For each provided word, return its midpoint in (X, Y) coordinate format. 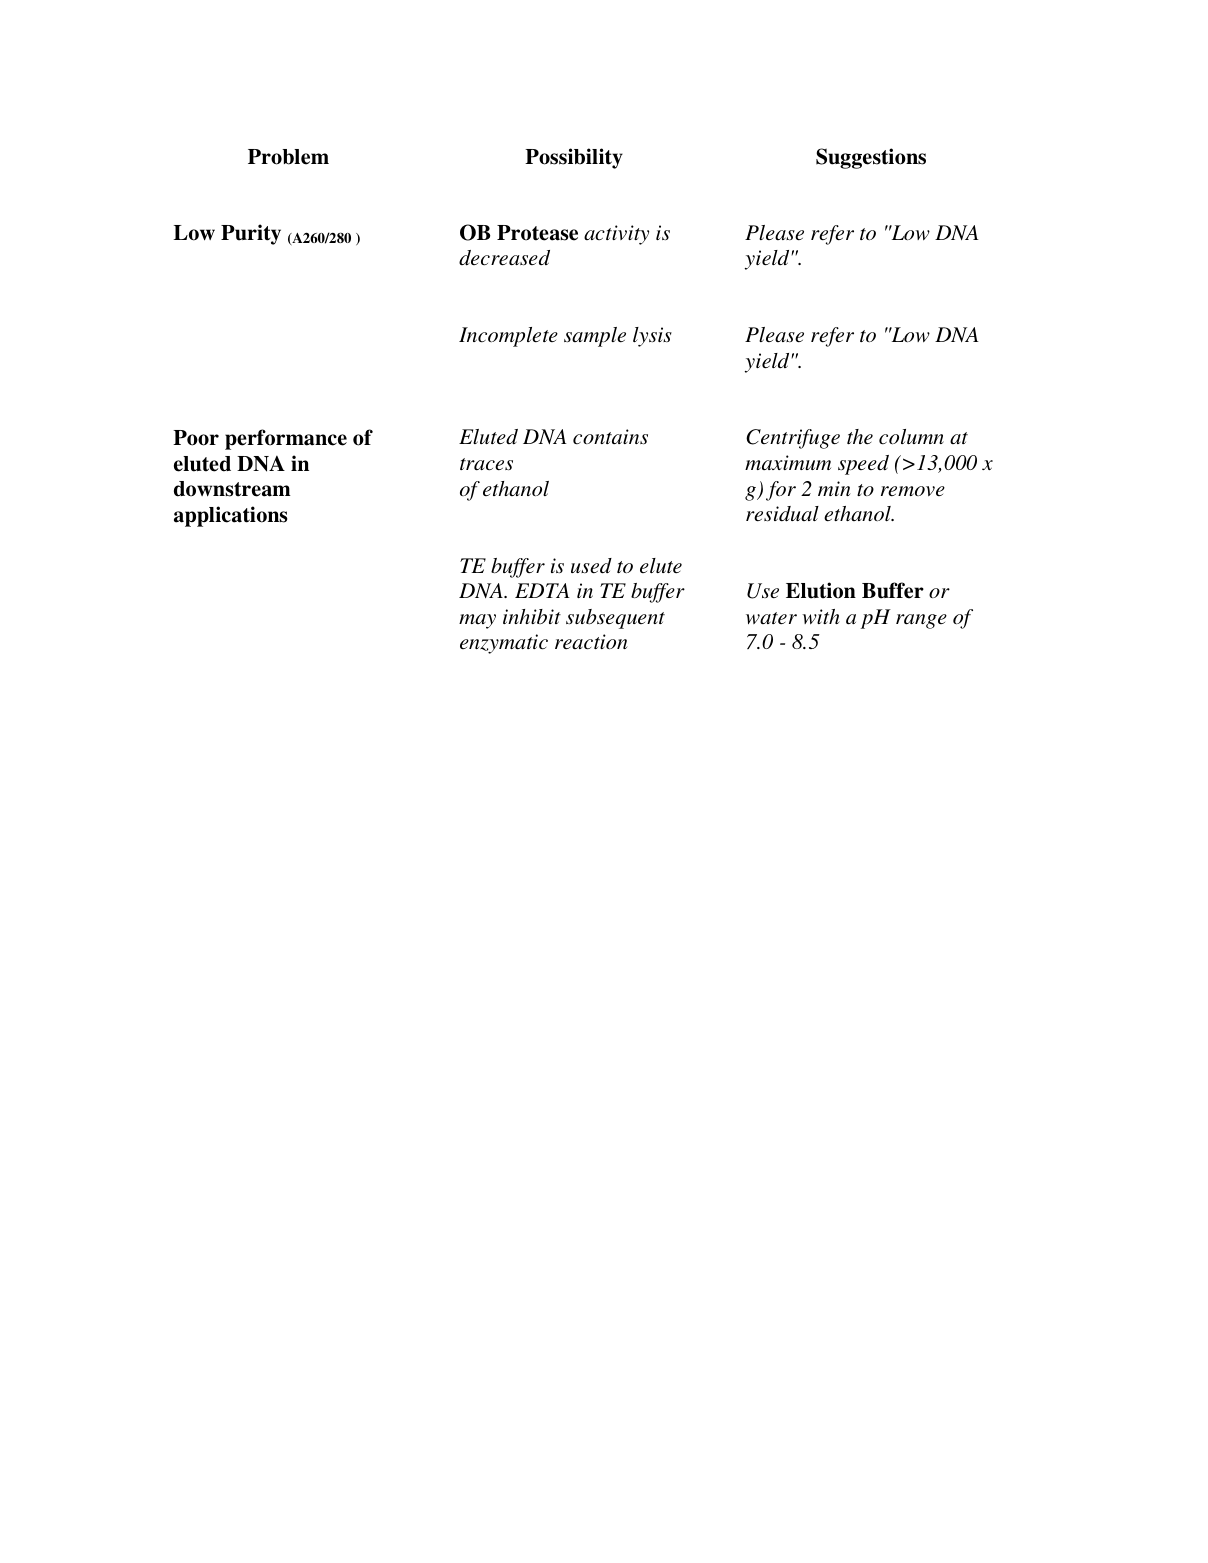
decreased (504, 258)
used (591, 566)
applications (231, 516)
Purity (251, 234)
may (477, 621)
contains (610, 437)
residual (782, 514)
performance (286, 439)
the (860, 436)
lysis (652, 337)
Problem (288, 157)
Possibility (574, 158)
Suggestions (871, 158)
